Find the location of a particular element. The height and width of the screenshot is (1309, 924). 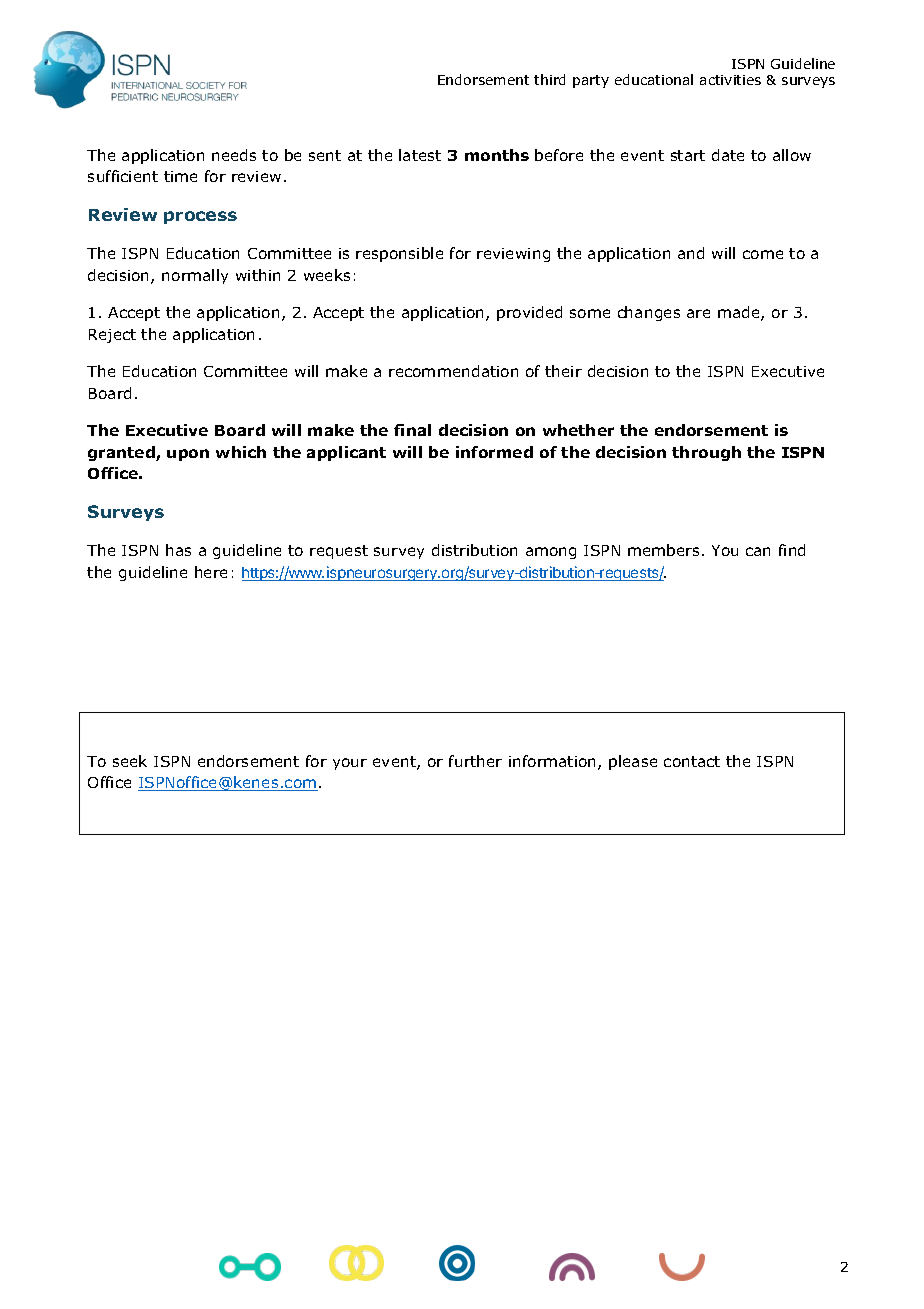

needs is located at coordinates (234, 155).
